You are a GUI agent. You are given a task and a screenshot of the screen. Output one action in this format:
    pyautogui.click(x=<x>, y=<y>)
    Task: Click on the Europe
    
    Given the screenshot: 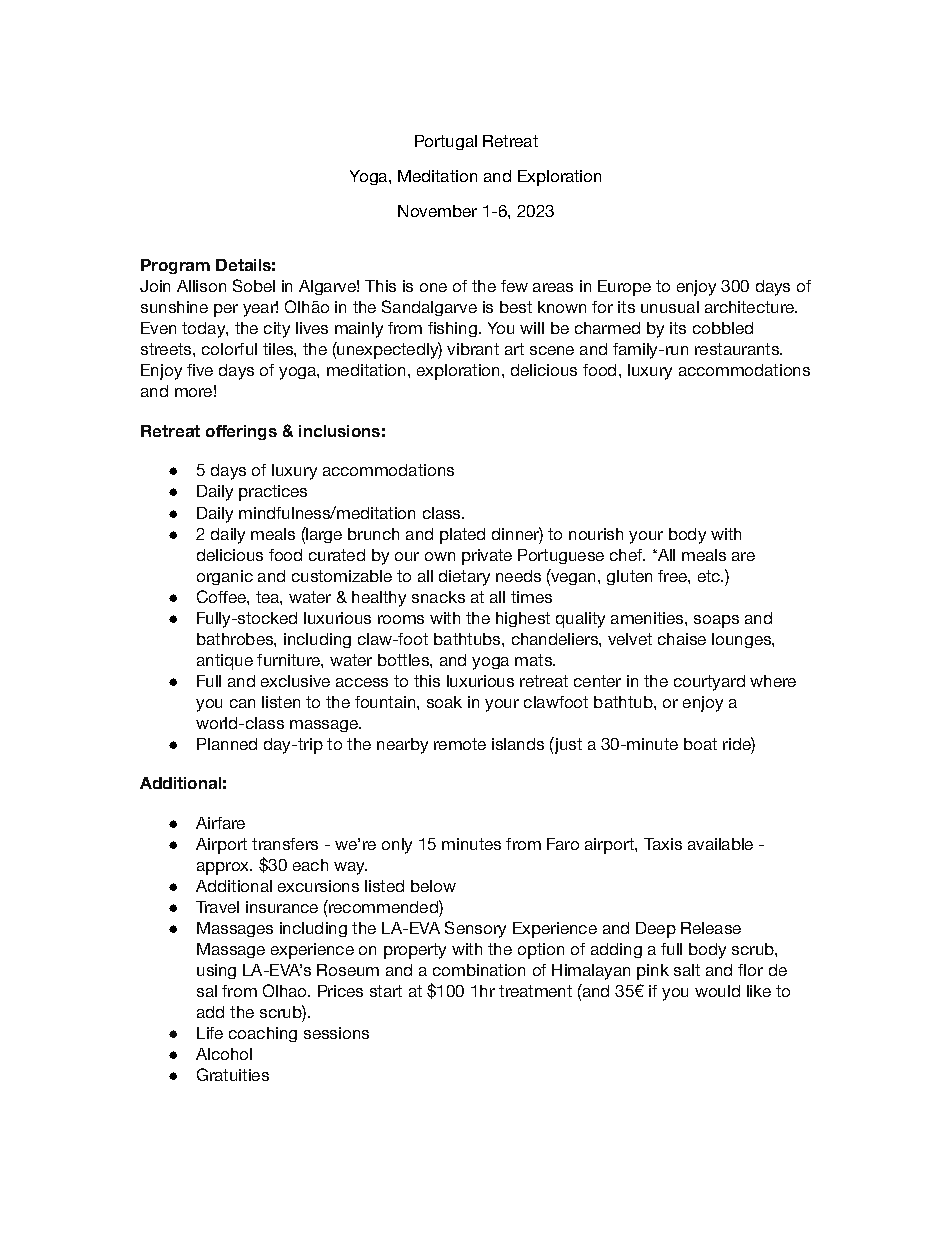 What is the action you would take?
    pyautogui.click(x=624, y=288)
